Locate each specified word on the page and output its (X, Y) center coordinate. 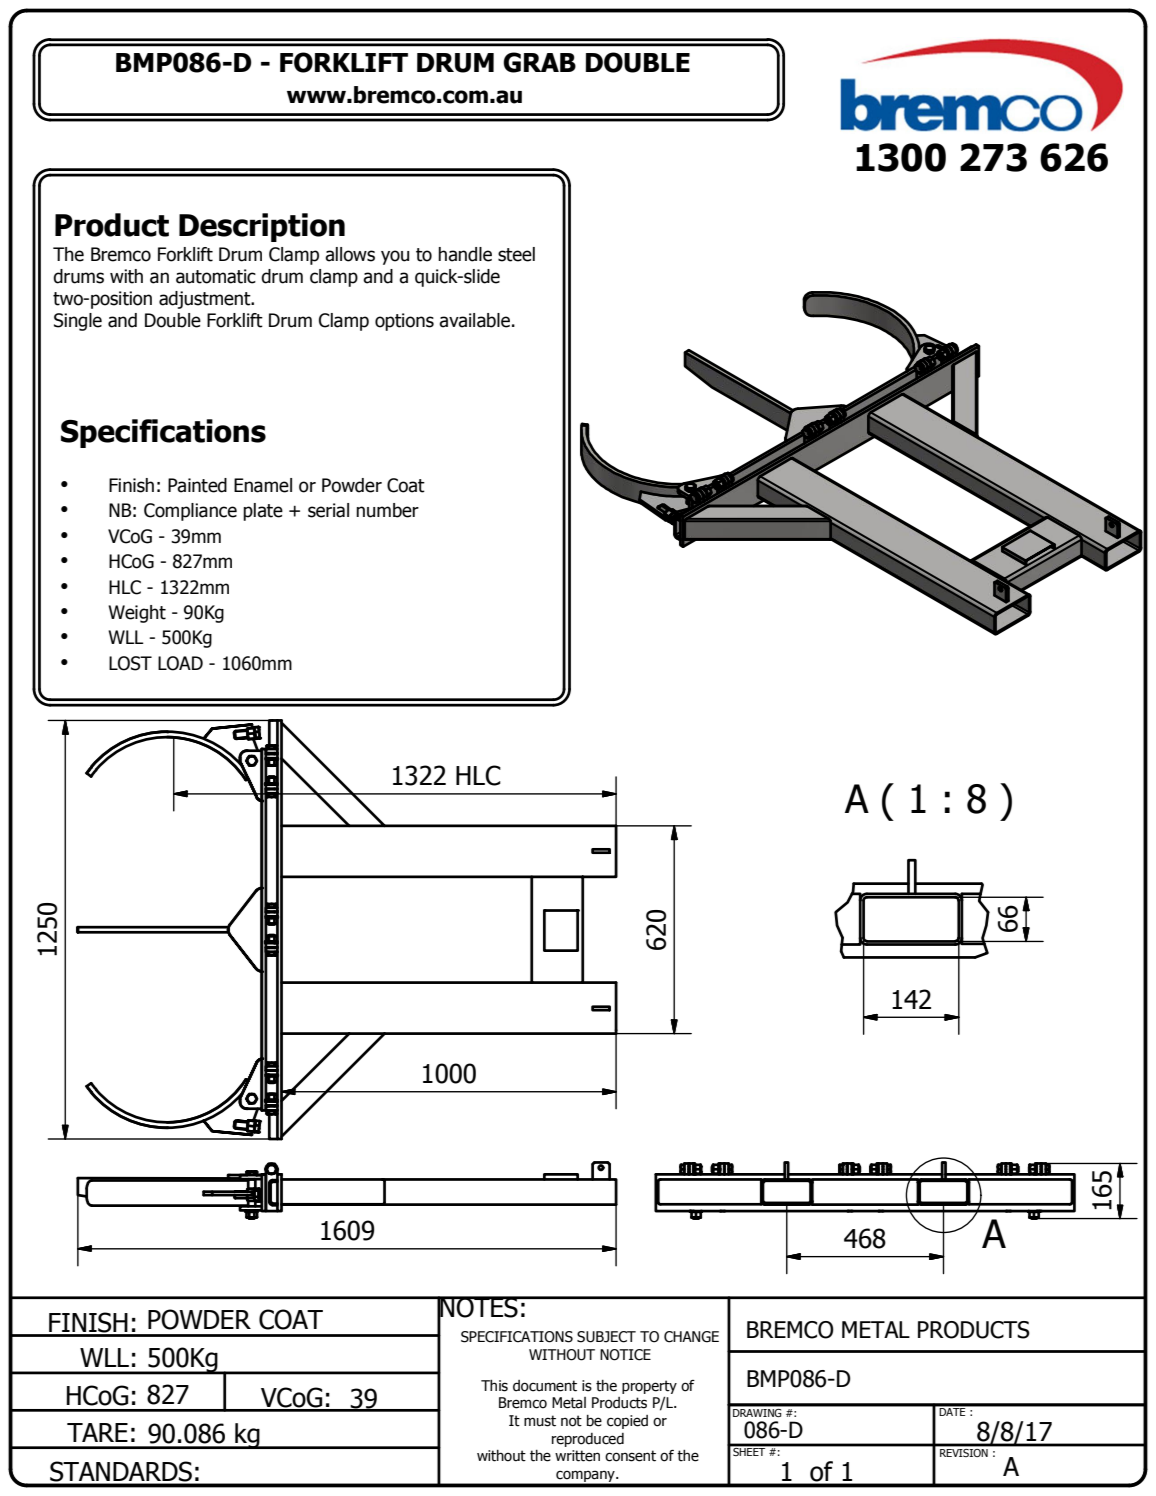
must (540, 1421)
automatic (216, 276)
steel (516, 254)
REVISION (964, 1453)
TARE (97, 1432)
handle (465, 254)
